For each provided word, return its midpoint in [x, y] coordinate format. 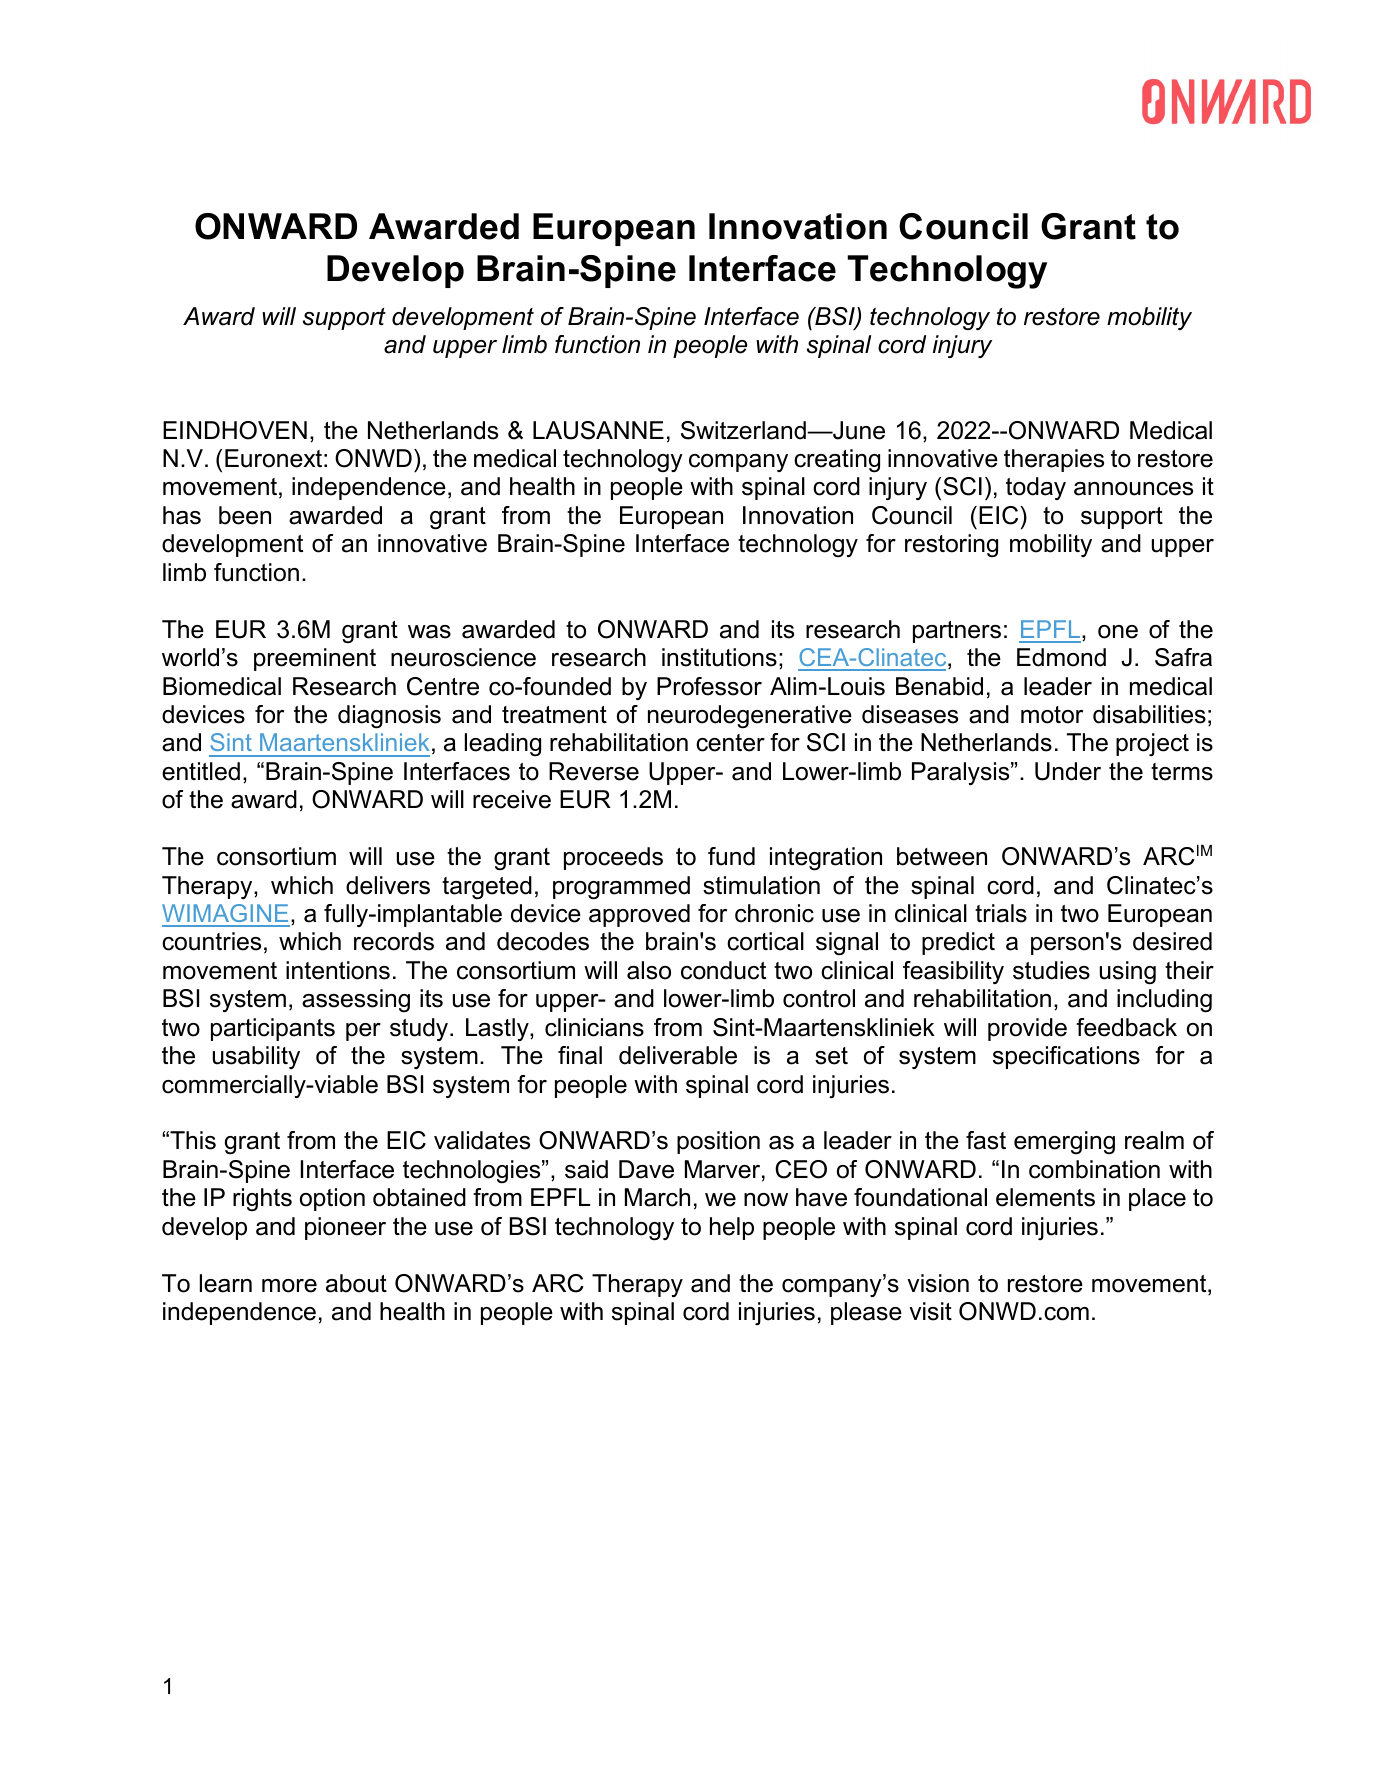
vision [938, 1283]
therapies [1054, 460]
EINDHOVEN [235, 430]
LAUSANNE [598, 430]
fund [731, 856]
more [289, 1286]
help [732, 1228]
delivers [388, 885]
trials [1001, 913]
